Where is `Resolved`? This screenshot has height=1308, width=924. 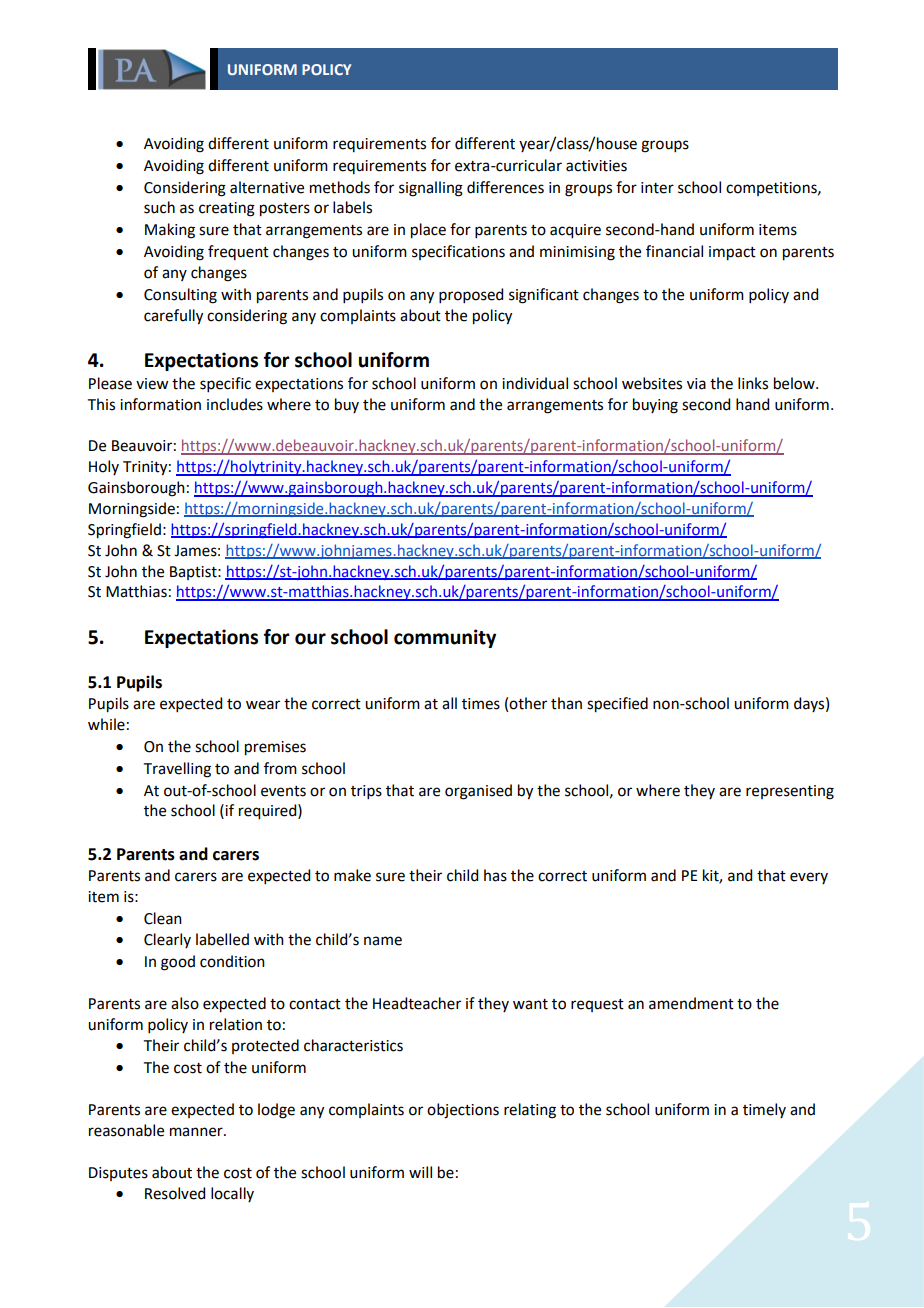 Resolved is located at coordinates (175, 1193).
